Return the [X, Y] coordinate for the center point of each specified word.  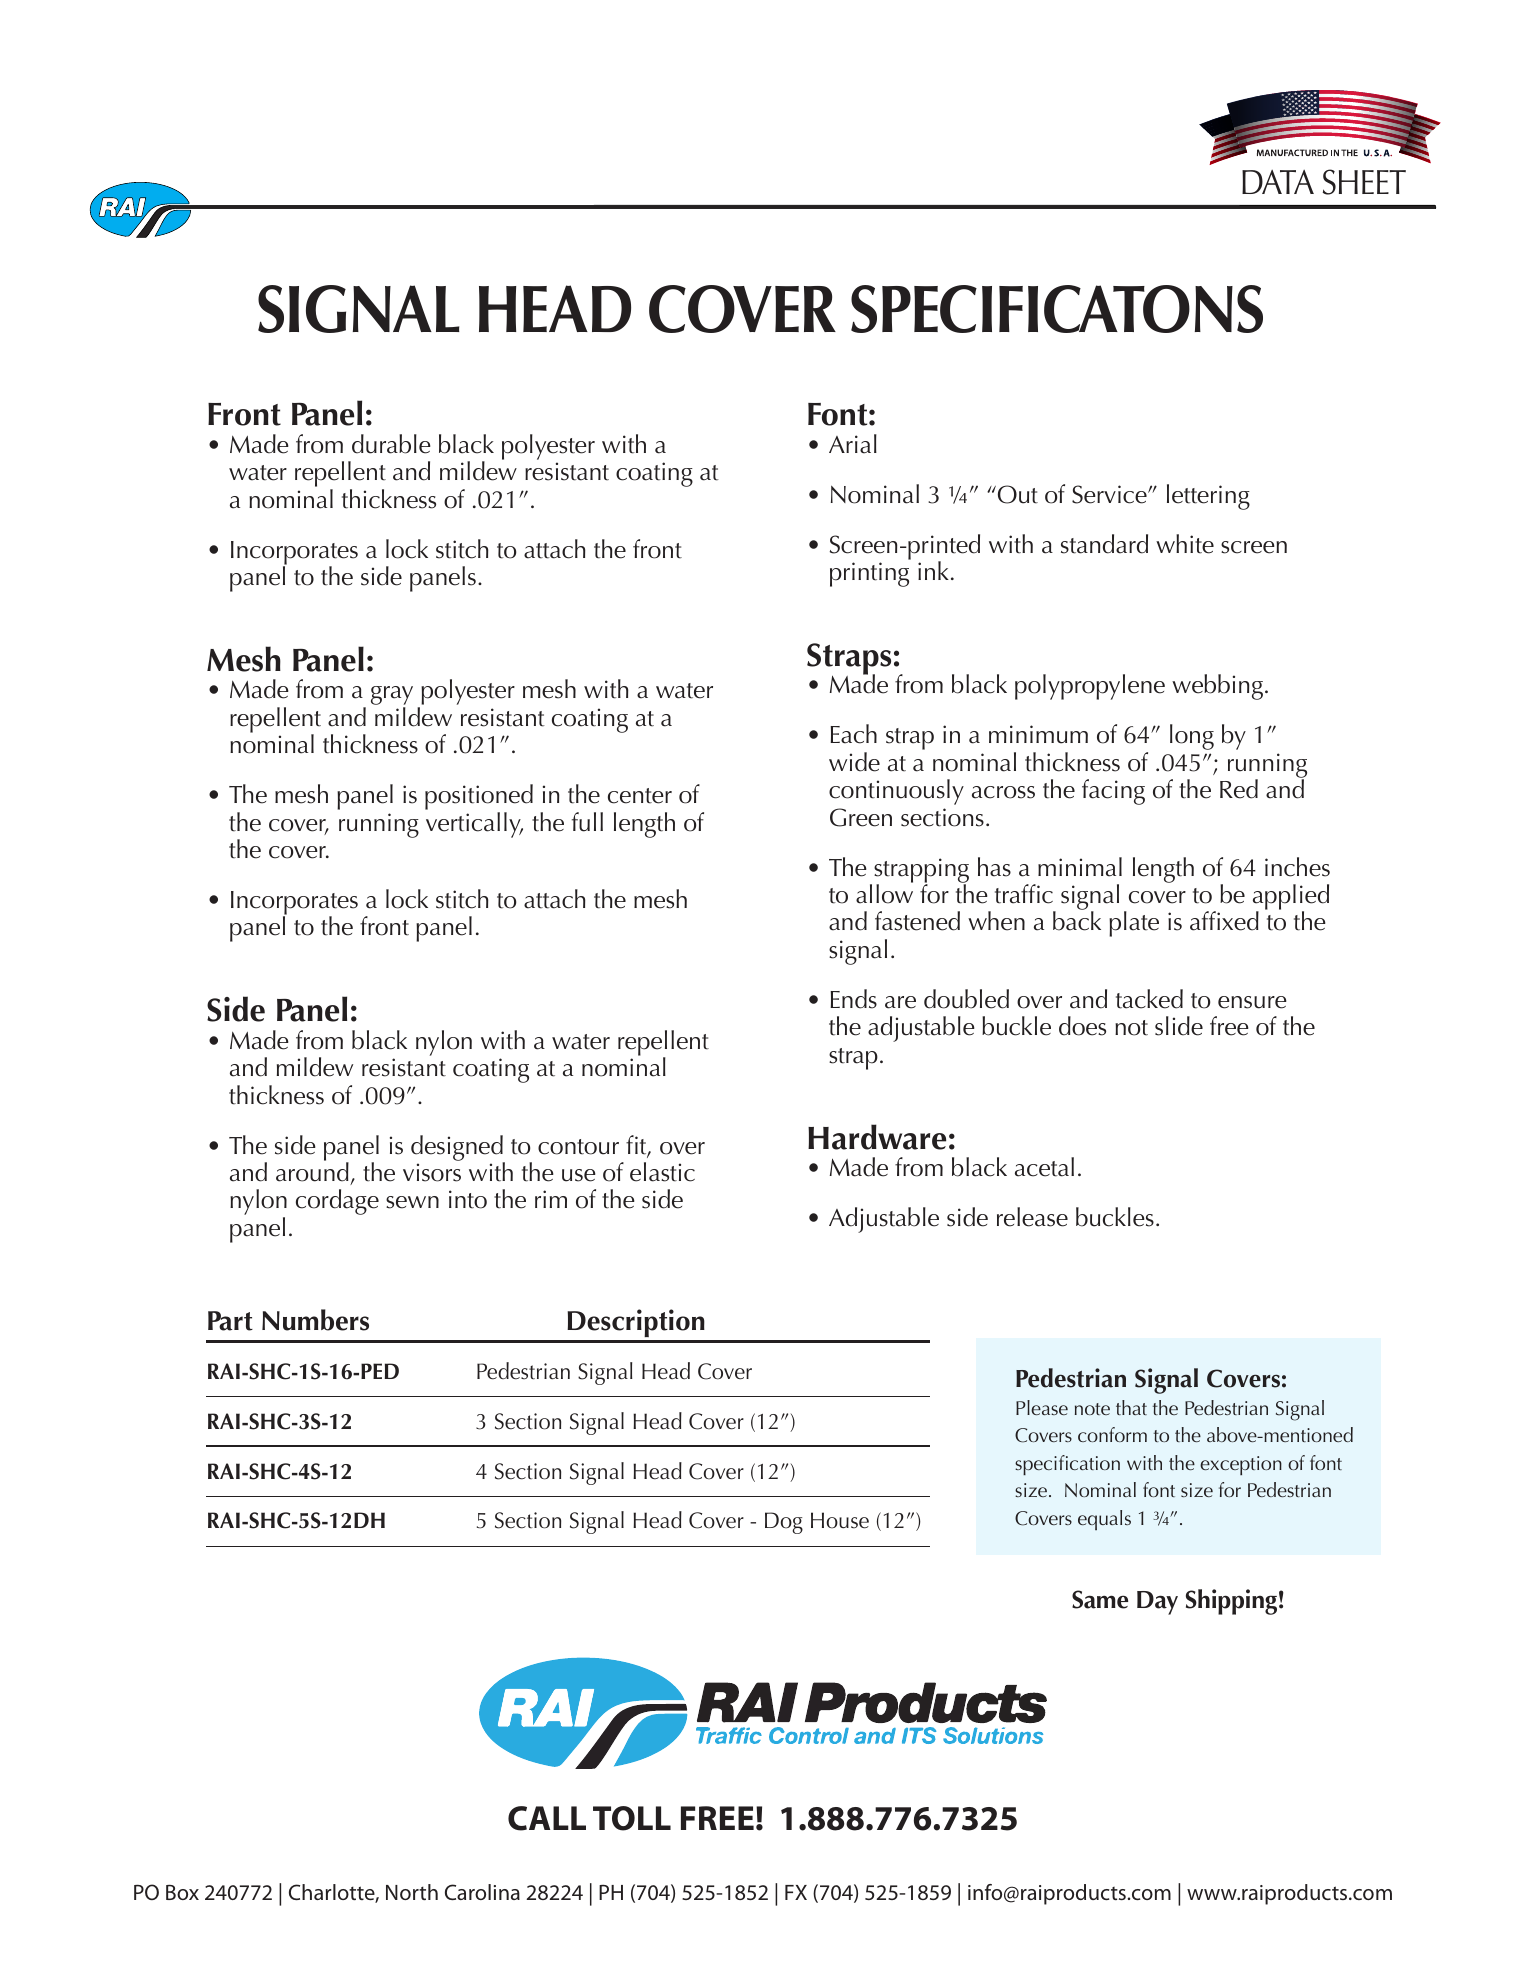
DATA [1278, 182]
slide [1179, 1026]
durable [391, 444]
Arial [853, 444]
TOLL [632, 1818]
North [412, 1892]
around [312, 1171]
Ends [853, 999]
